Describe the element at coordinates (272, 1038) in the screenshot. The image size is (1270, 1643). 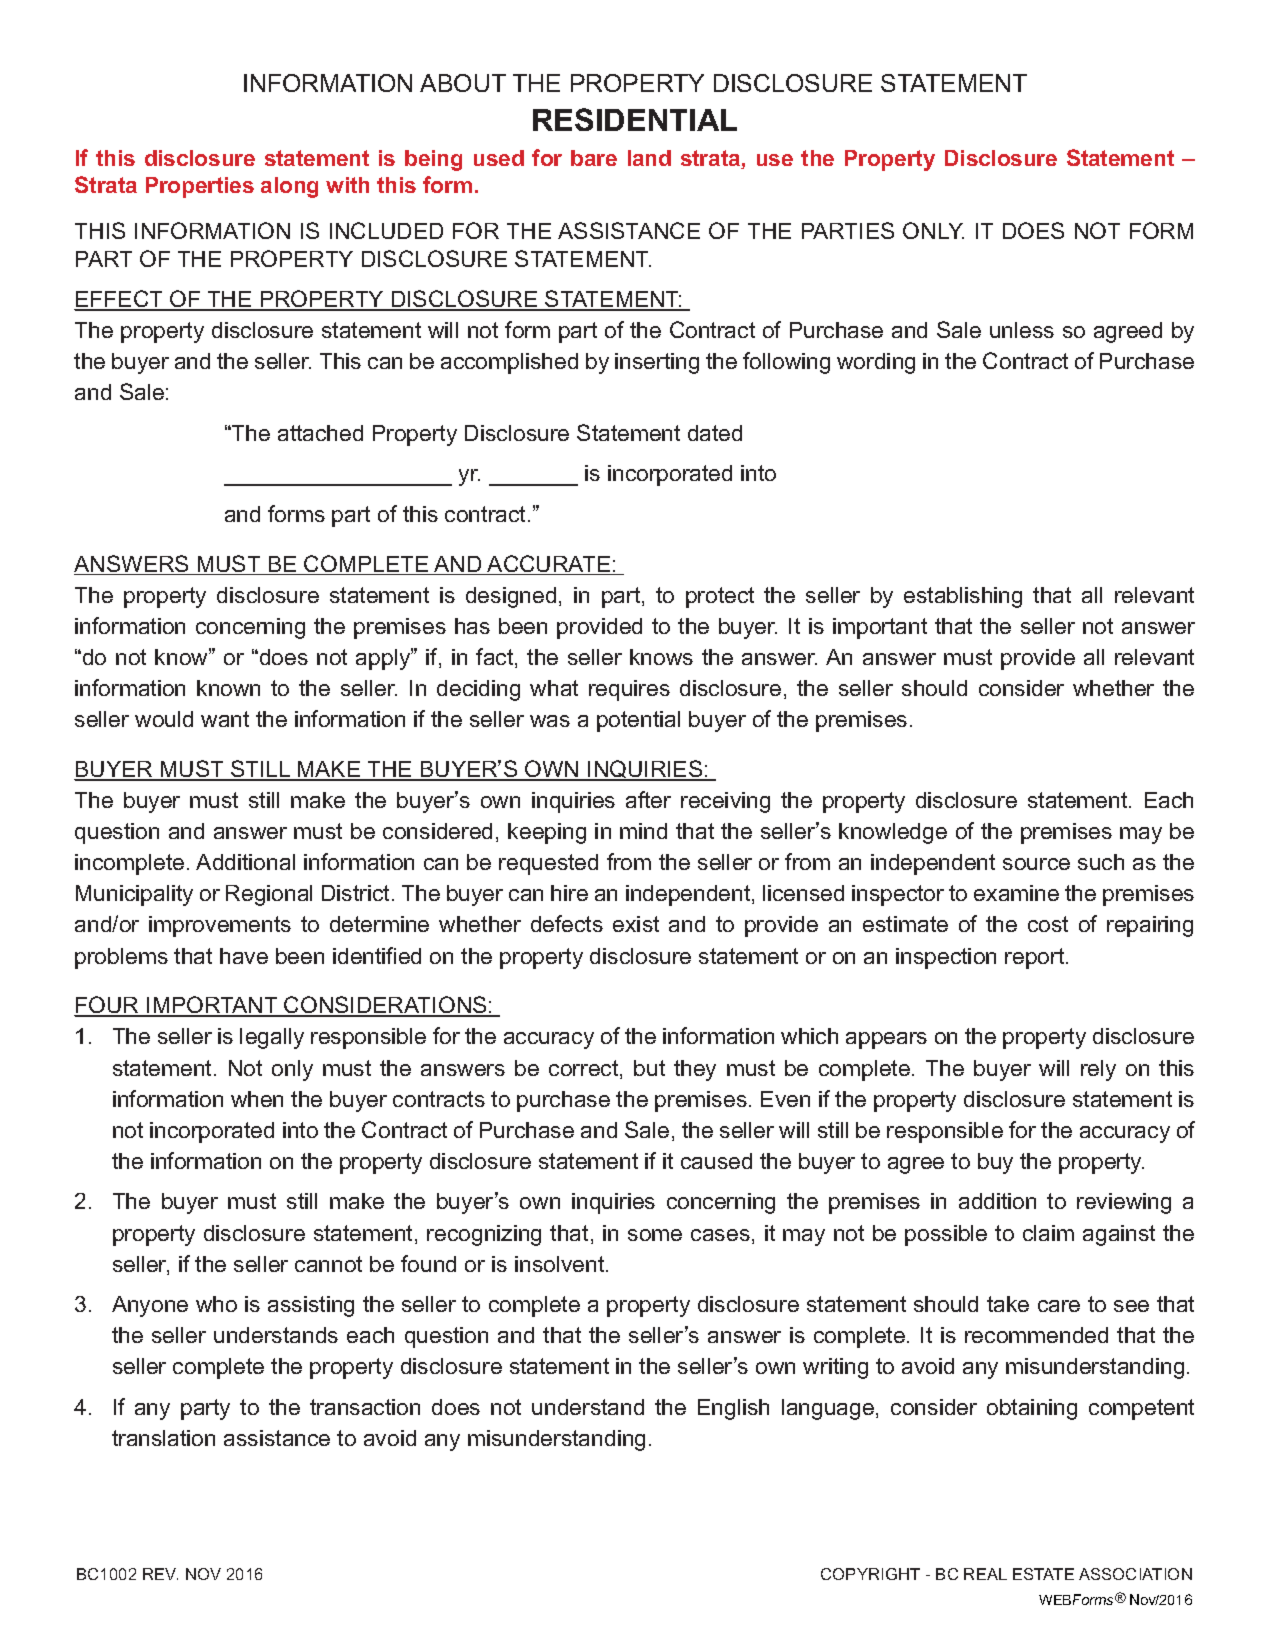
I see `legally` at that location.
